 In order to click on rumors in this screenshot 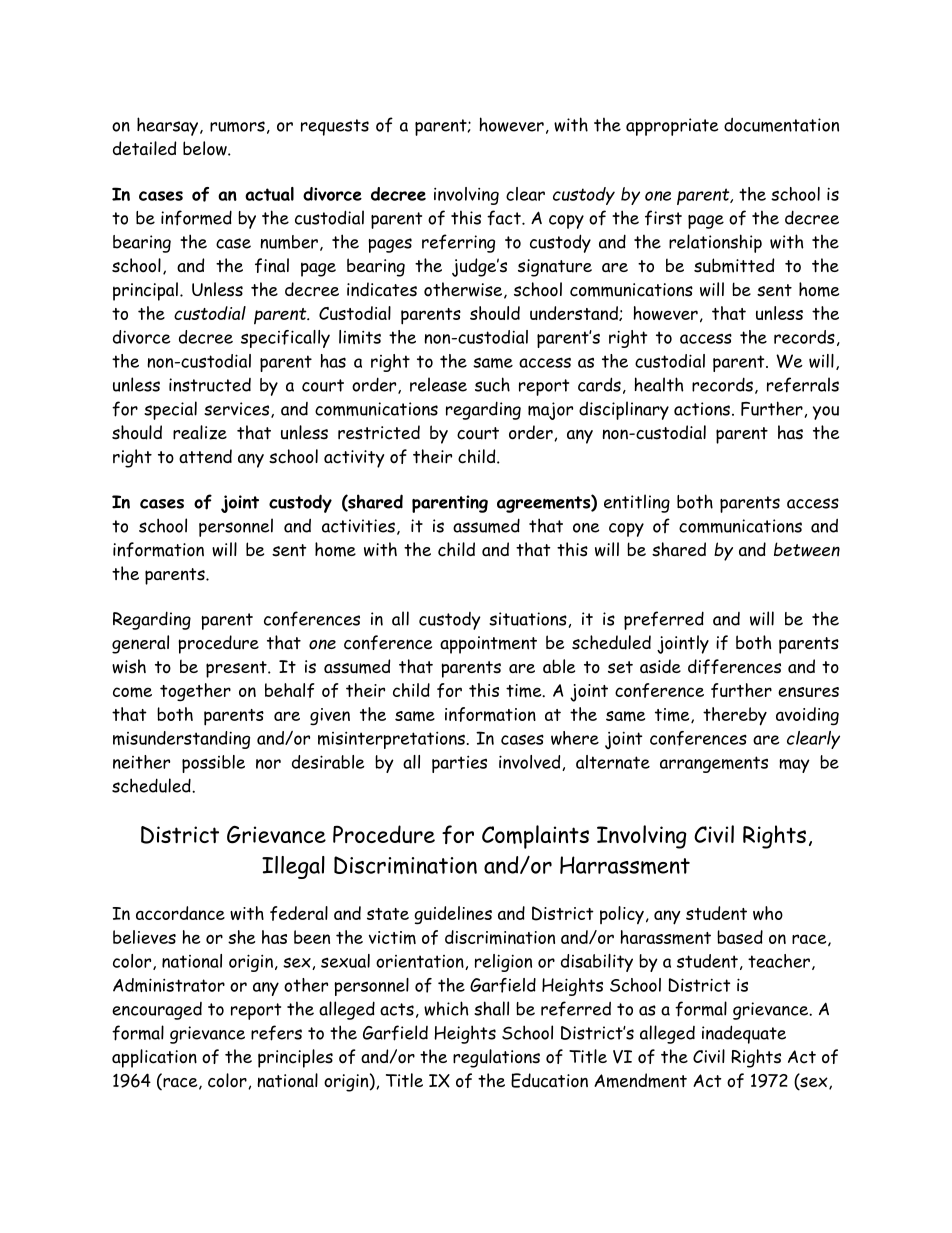, I will do `click(237, 126)`.
